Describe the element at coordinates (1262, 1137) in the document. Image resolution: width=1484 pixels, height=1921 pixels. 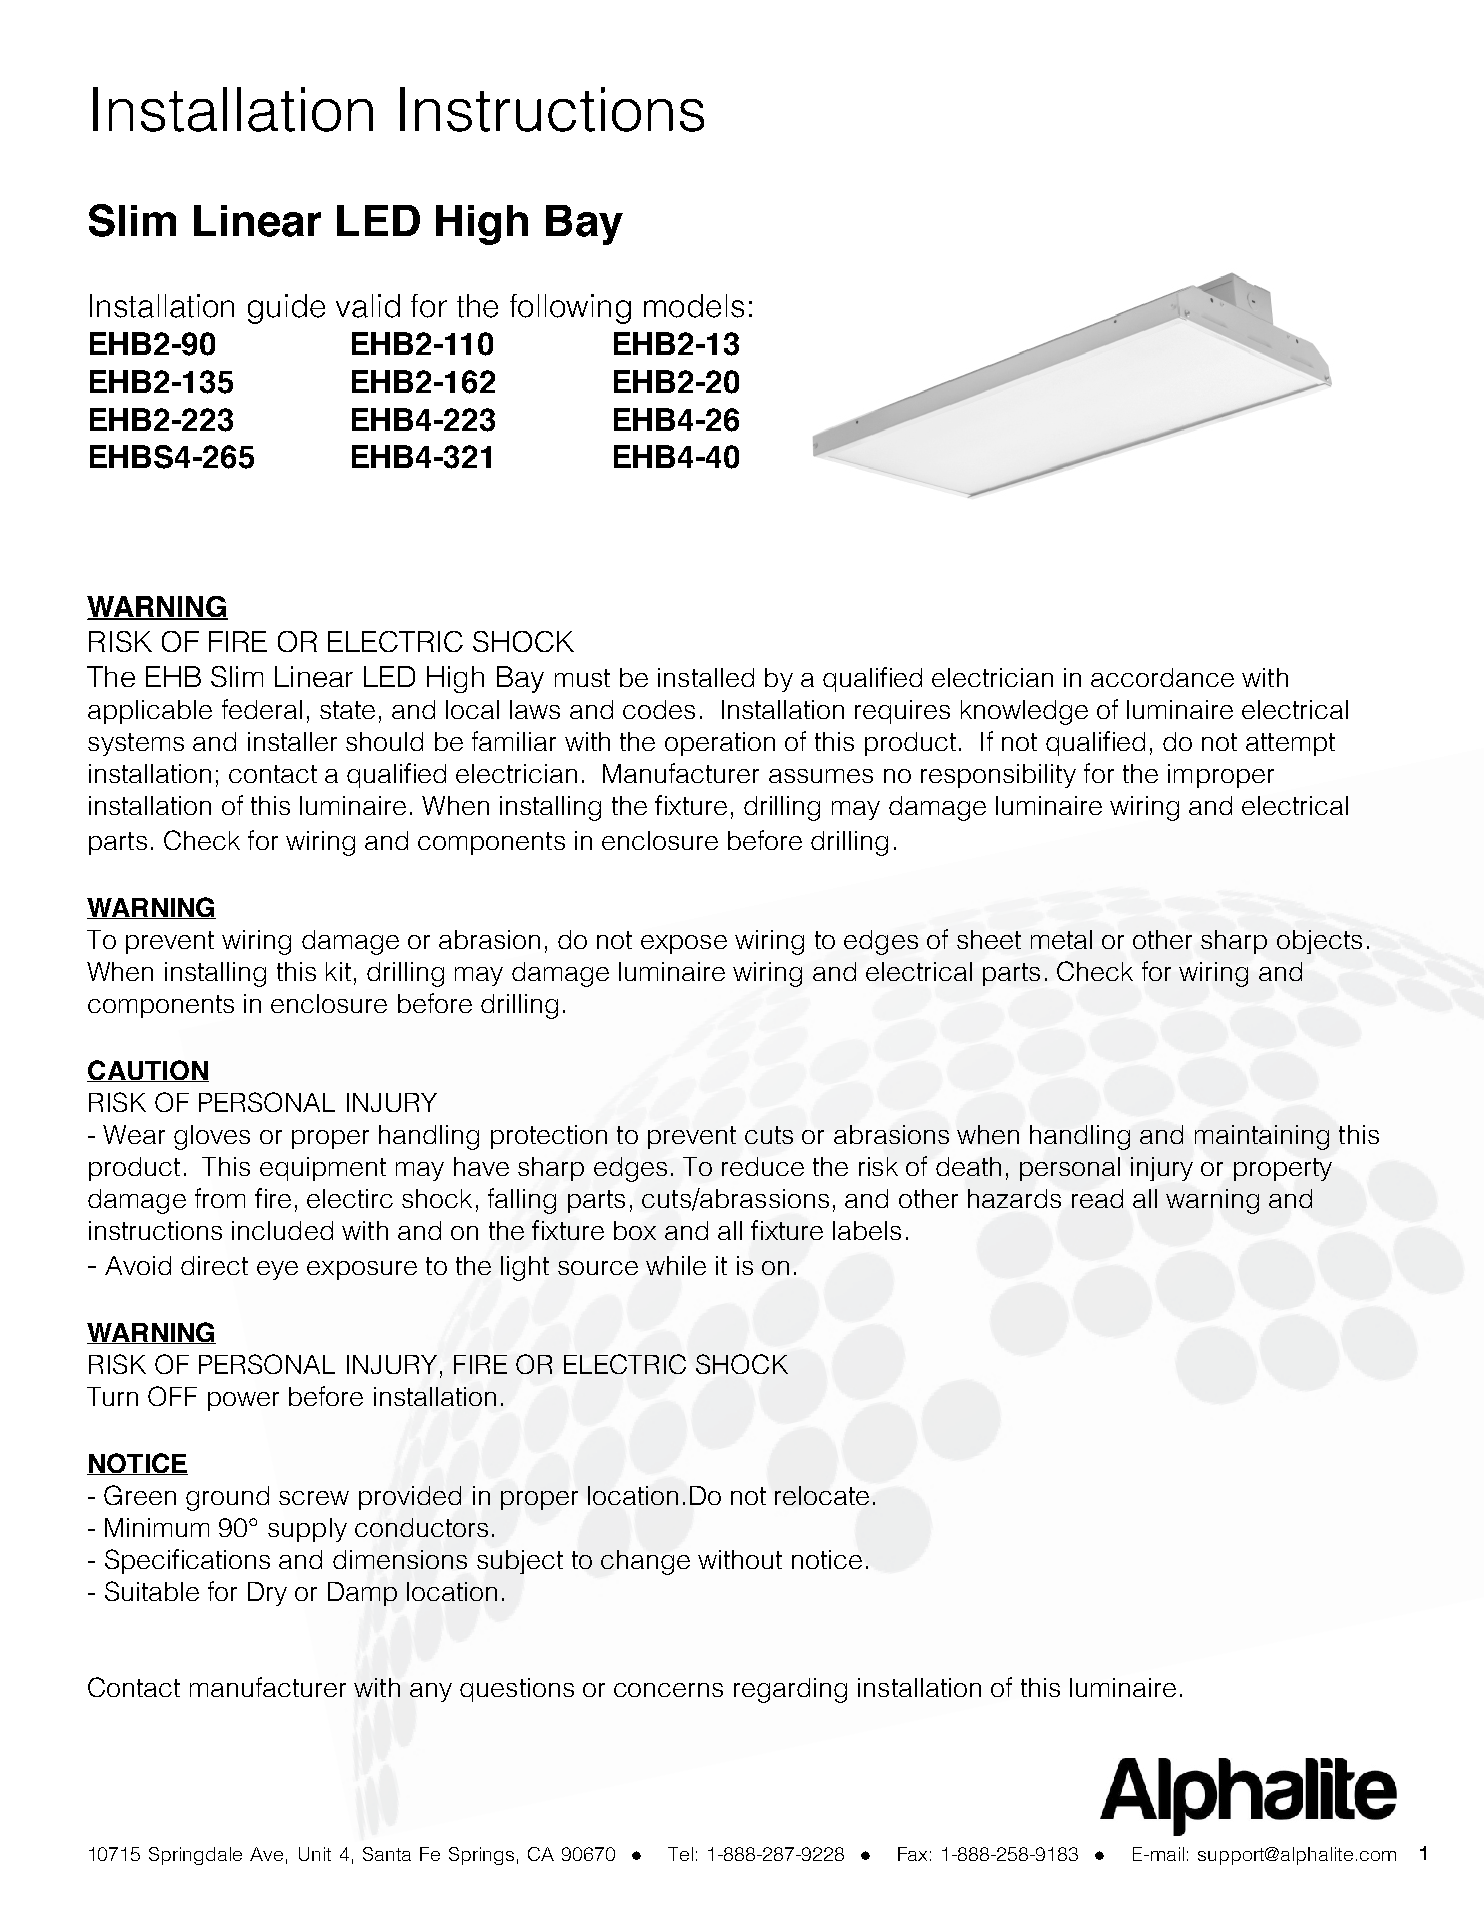
I see `maintaining` at that location.
